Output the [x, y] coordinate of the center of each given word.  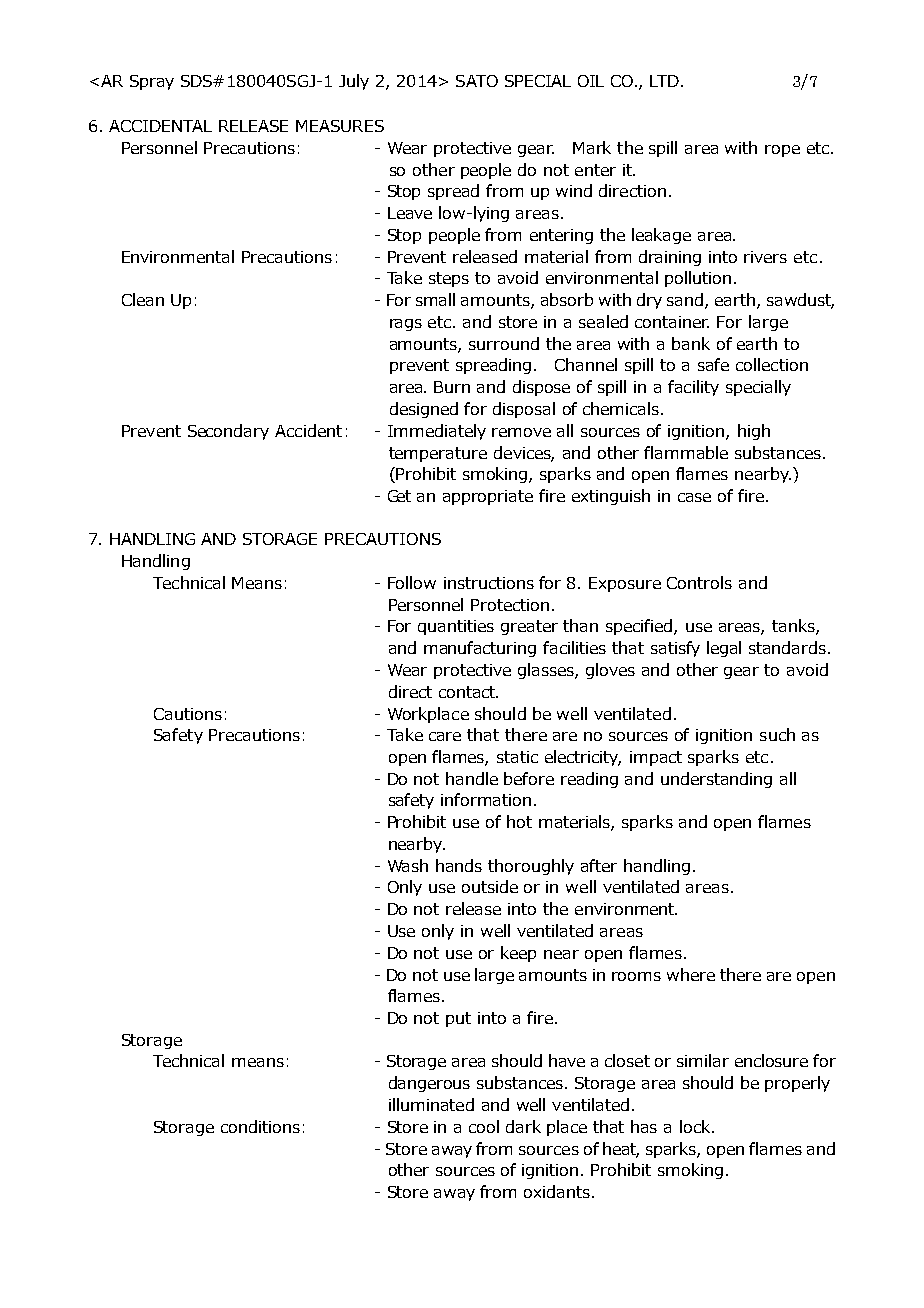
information [486, 799]
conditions [260, 1126]
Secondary [228, 432]
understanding [716, 780]
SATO [477, 81]
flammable [686, 452]
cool [484, 1126]
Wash [408, 865]
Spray [152, 82]
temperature [438, 454]
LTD [664, 81]
